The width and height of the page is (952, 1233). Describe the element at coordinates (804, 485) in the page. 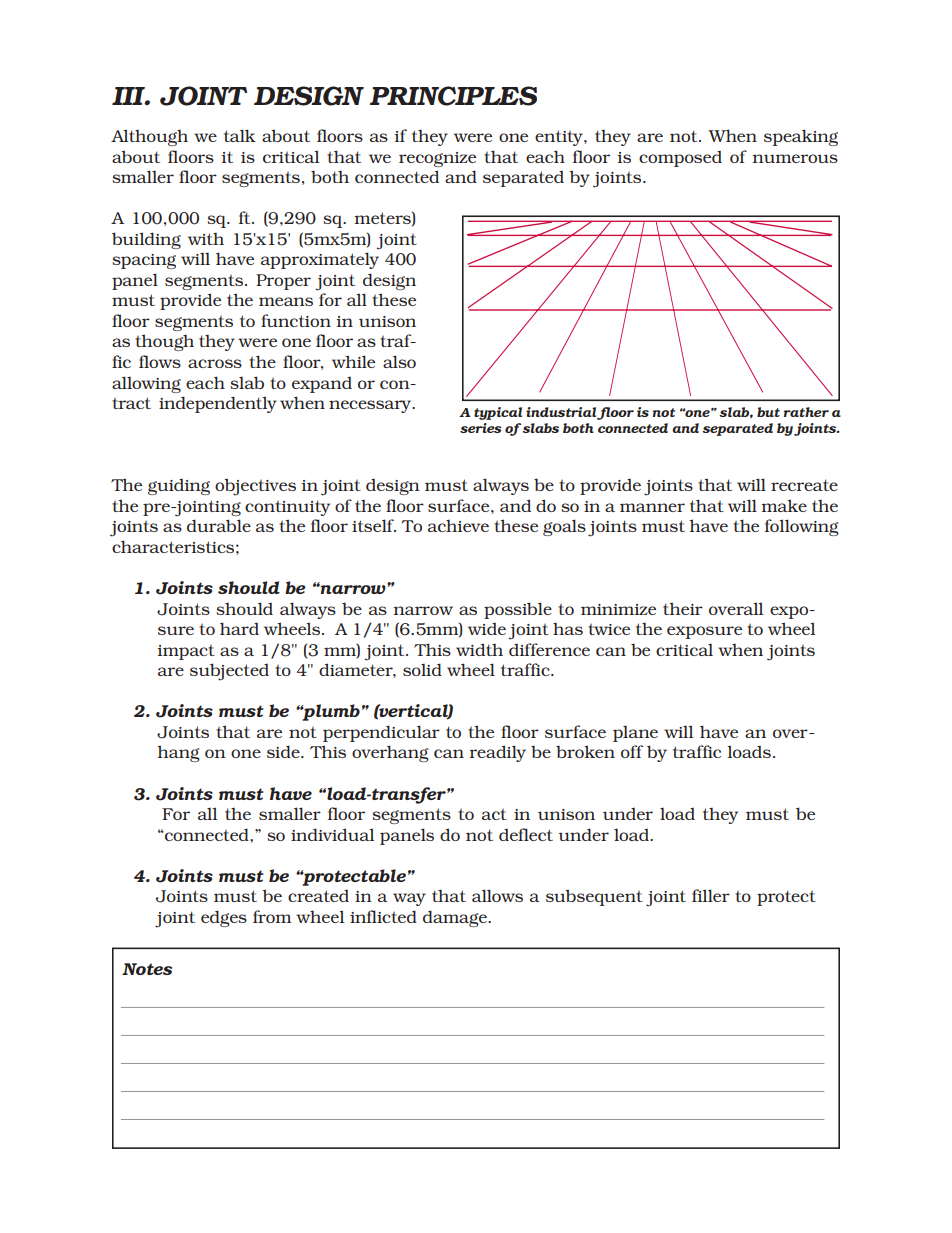

I see `recreate` at that location.
